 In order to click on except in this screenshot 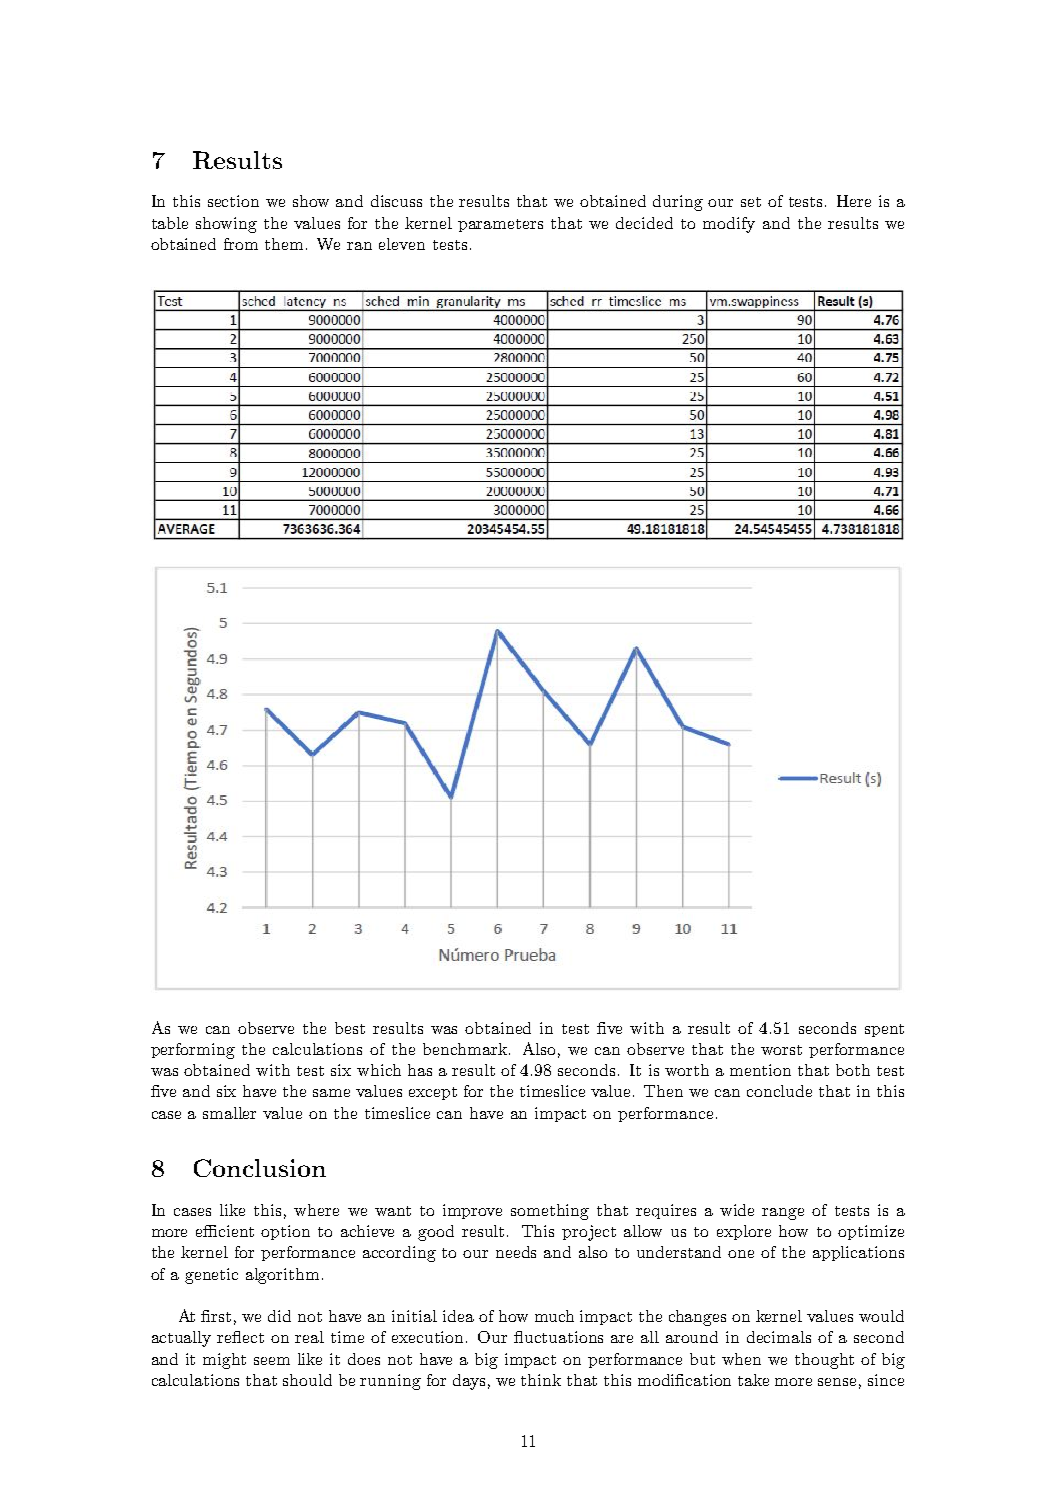, I will do `click(433, 1093)`.
